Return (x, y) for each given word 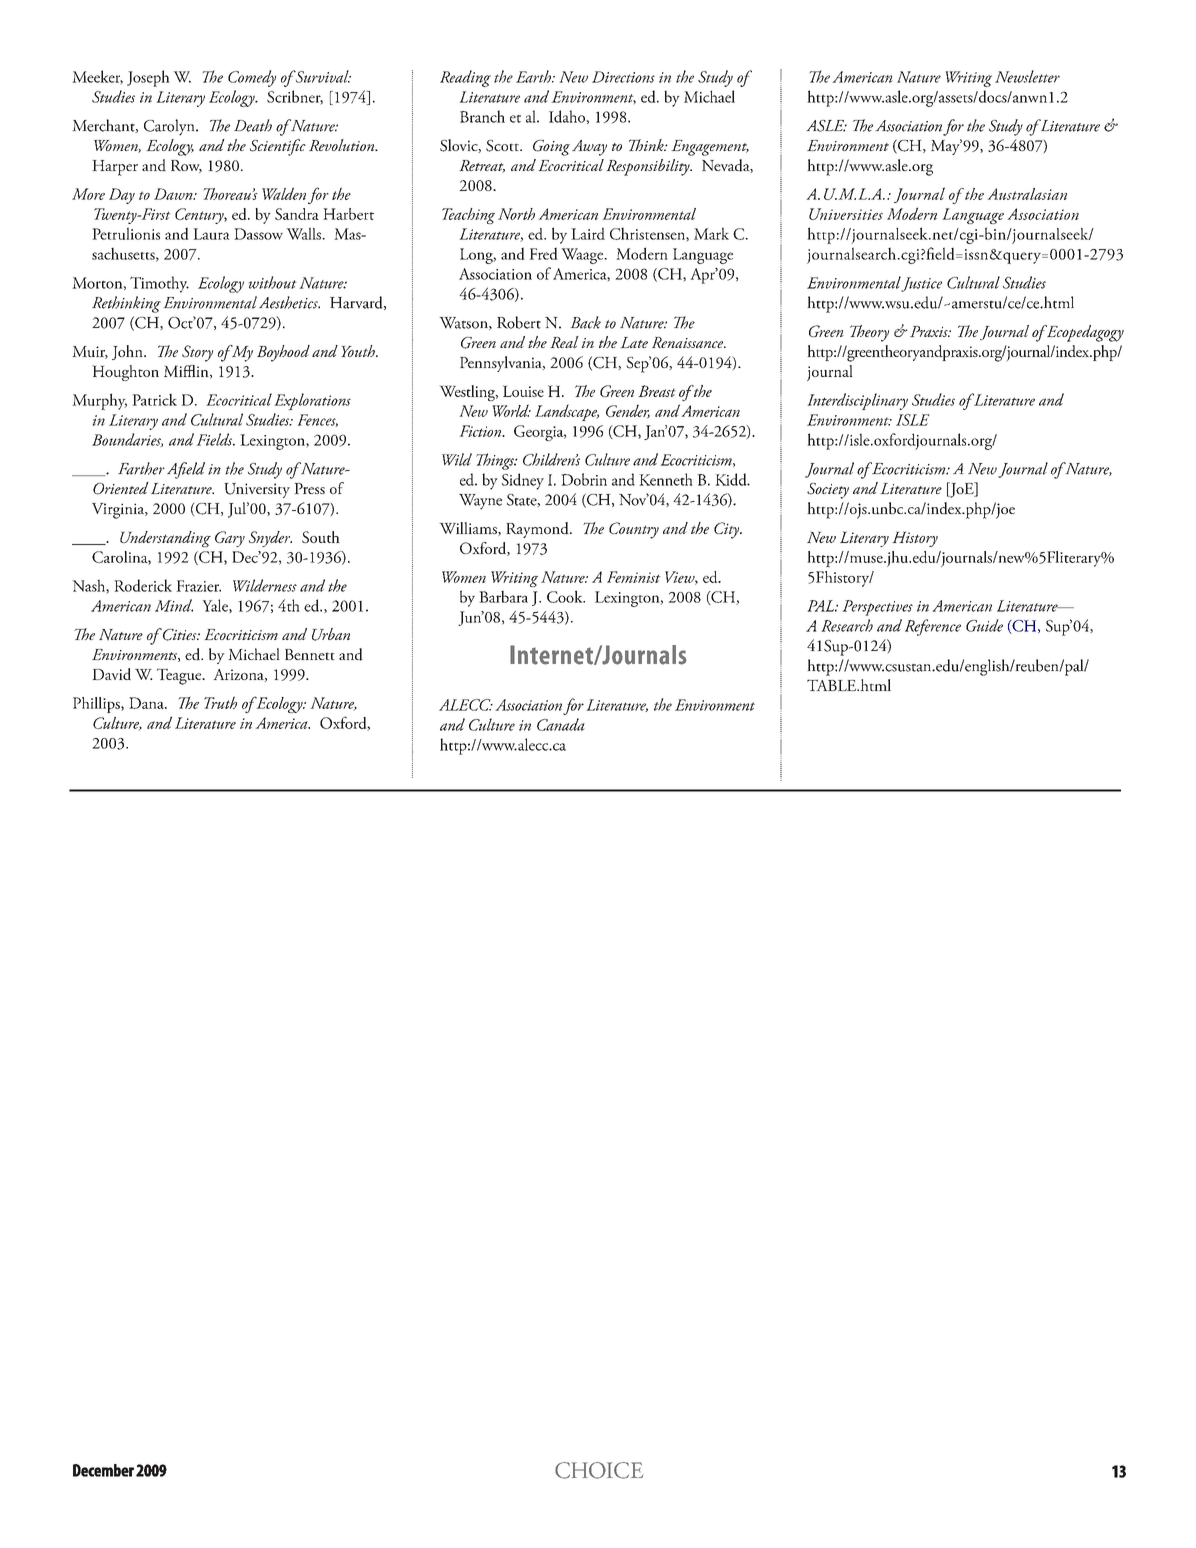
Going (551, 148)
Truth (220, 703)
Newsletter (1027, 76)
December (103, 1470)
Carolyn (170, 127)
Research (847, 625)
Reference (933, 627)
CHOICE (599, 1470)
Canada (561, 724)
